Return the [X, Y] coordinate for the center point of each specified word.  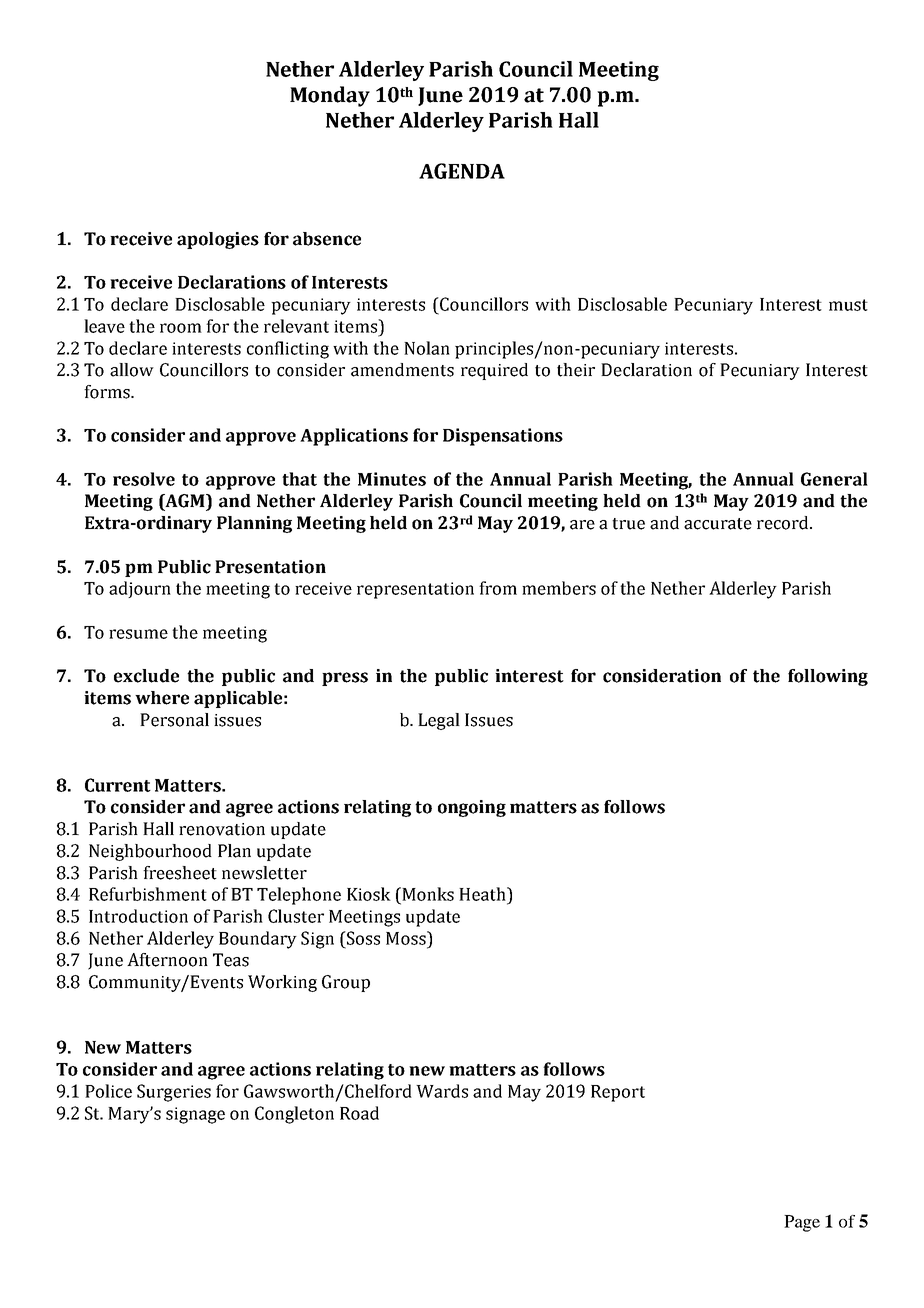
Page [802, 1223]
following [828, 677]
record [784, 523]
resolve [144, 479]
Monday [330, 96]
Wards [442, 1091]
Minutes [392, 479]
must [848, 305]
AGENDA [462, 171]
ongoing [472, 808]
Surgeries [174, 1093]
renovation [222, 829]
